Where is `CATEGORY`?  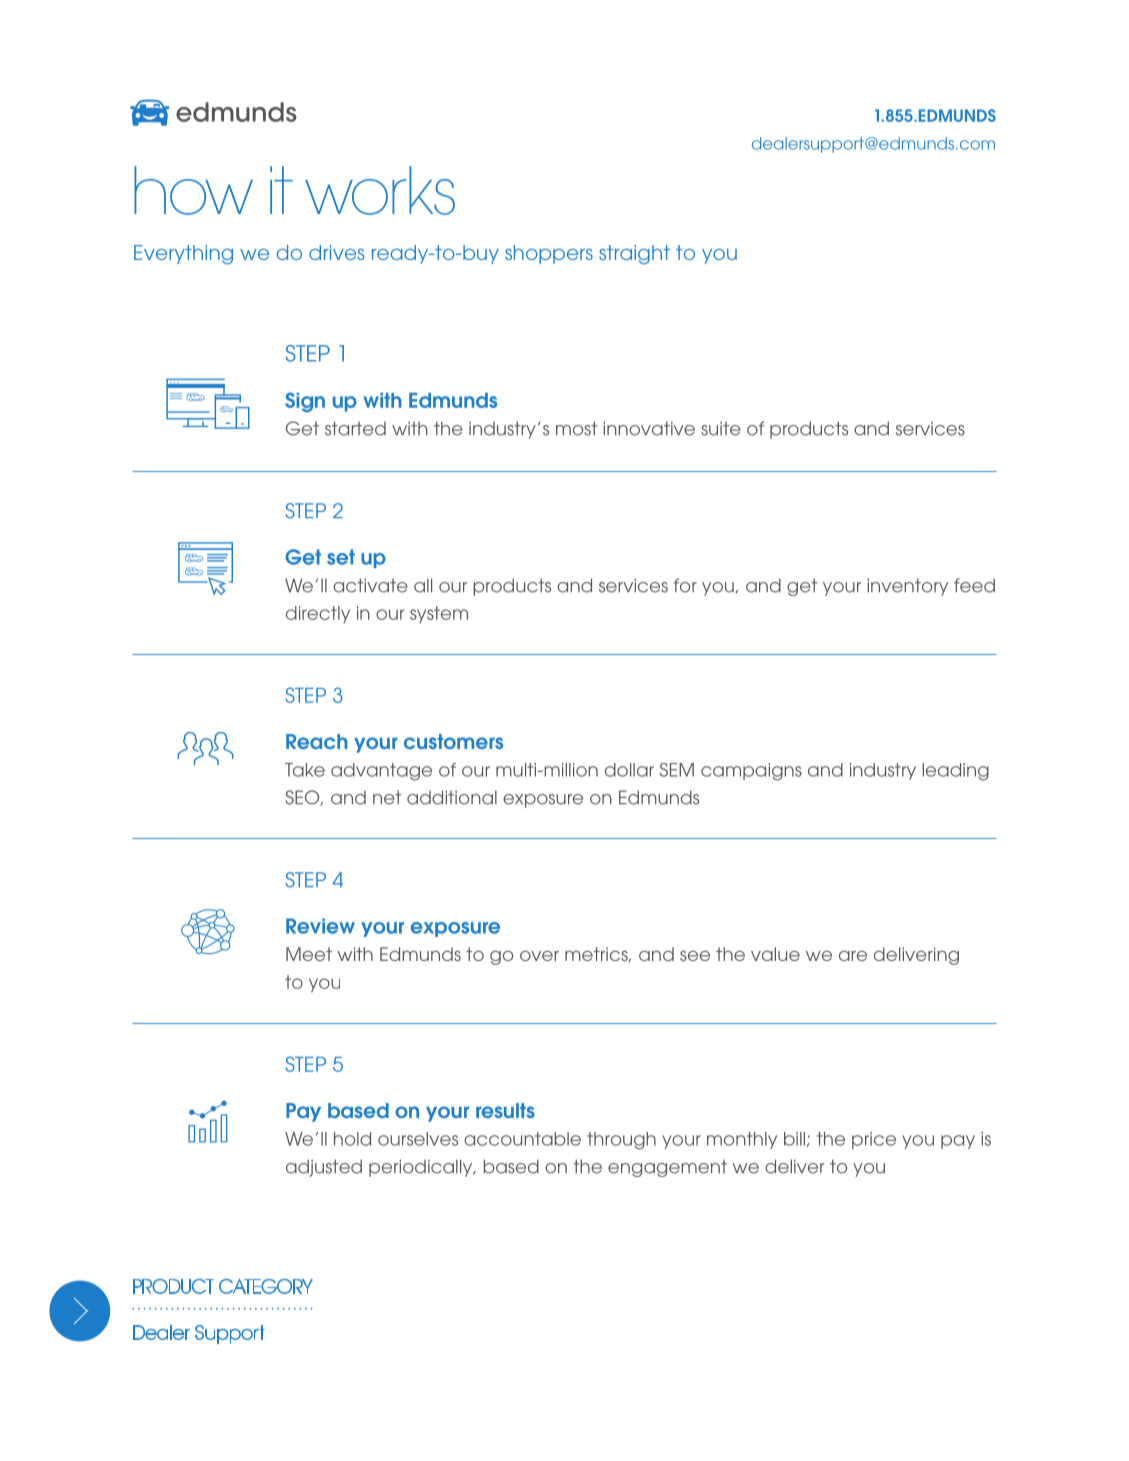 CATEGORY is located at coordinates (266, 1286).
